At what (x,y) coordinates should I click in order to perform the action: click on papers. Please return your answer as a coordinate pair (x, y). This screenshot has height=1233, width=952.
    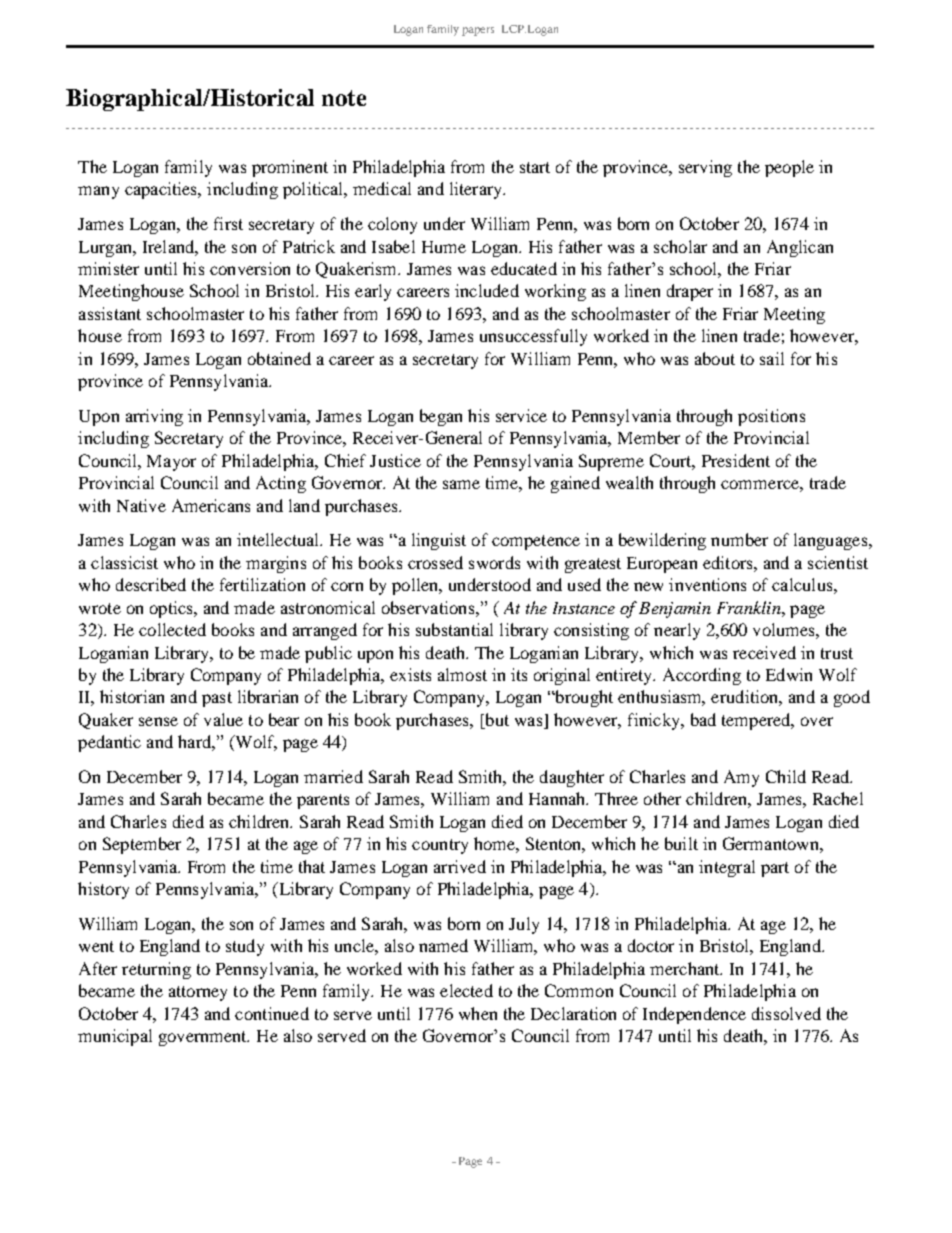
    Looking at the image, I should click on (478, 31).
